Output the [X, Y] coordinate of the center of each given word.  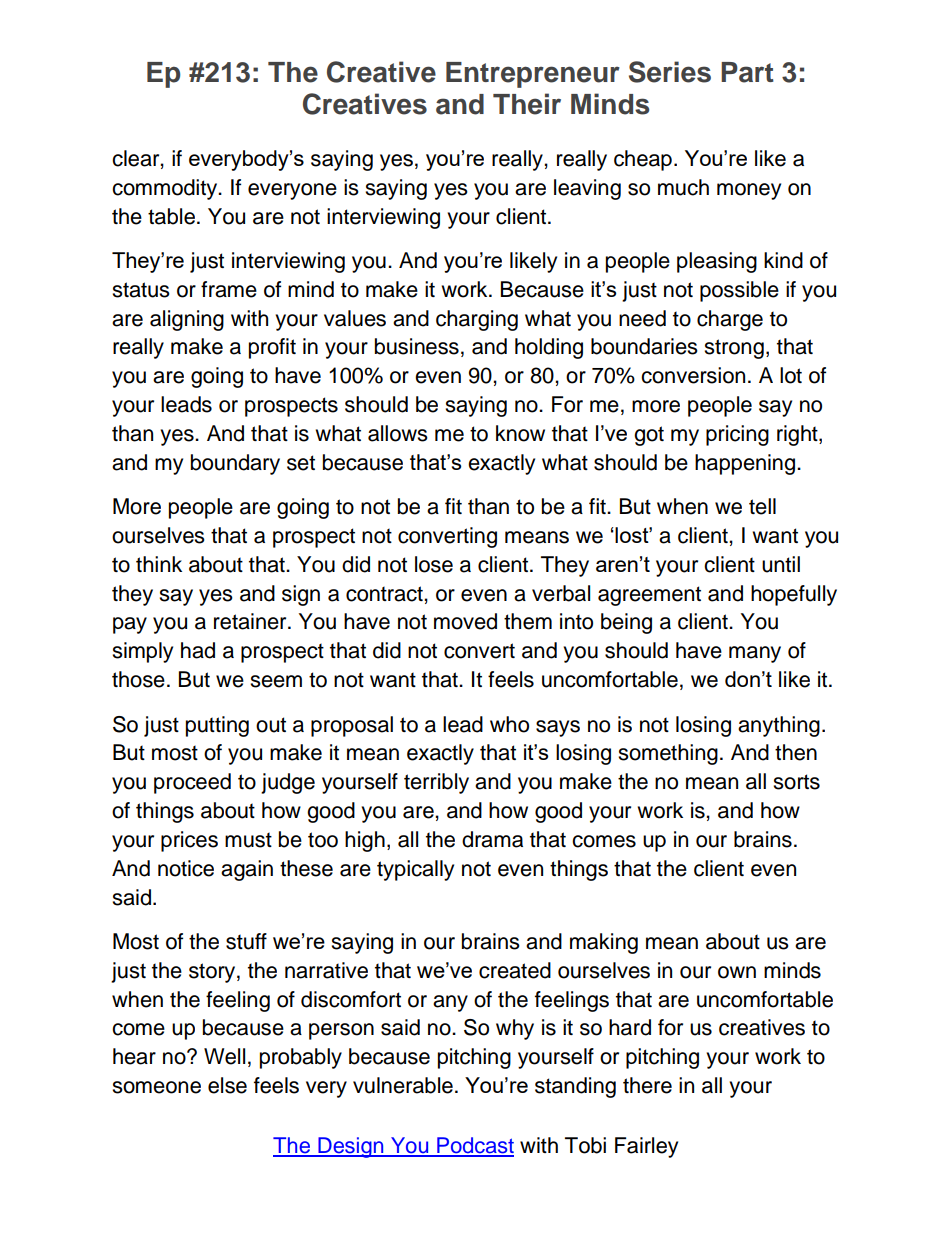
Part [747, 72]
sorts [796, 782]
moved [465, 621]
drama [492, 839]
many [755, 654]
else [227, 1085]
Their [527, 104]
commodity [166, 189]
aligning [187, 320]
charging [477, 320]
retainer [251, 621]
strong [734, 349]
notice [186, 868]
